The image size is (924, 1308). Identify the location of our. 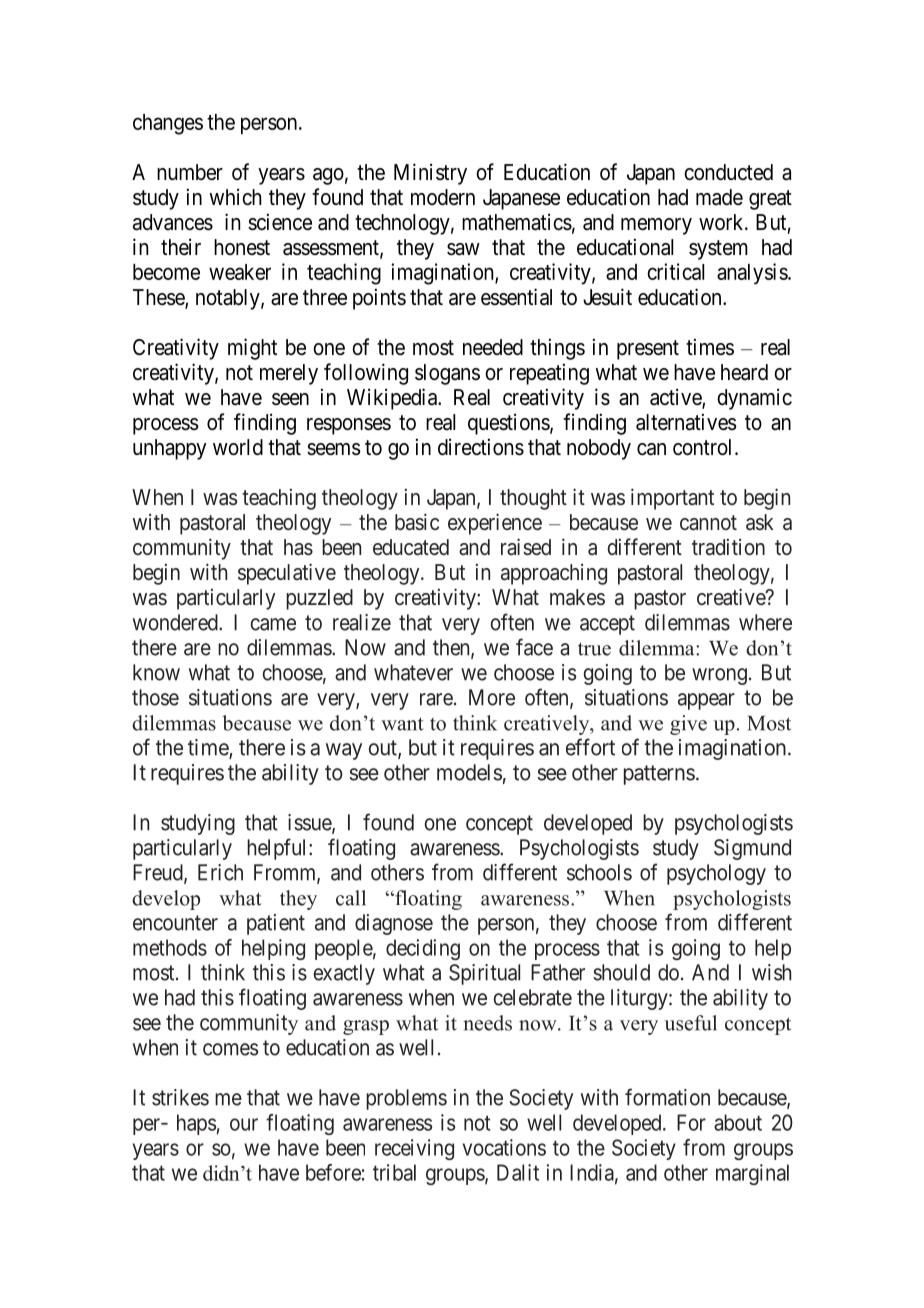
(244, 1124).
